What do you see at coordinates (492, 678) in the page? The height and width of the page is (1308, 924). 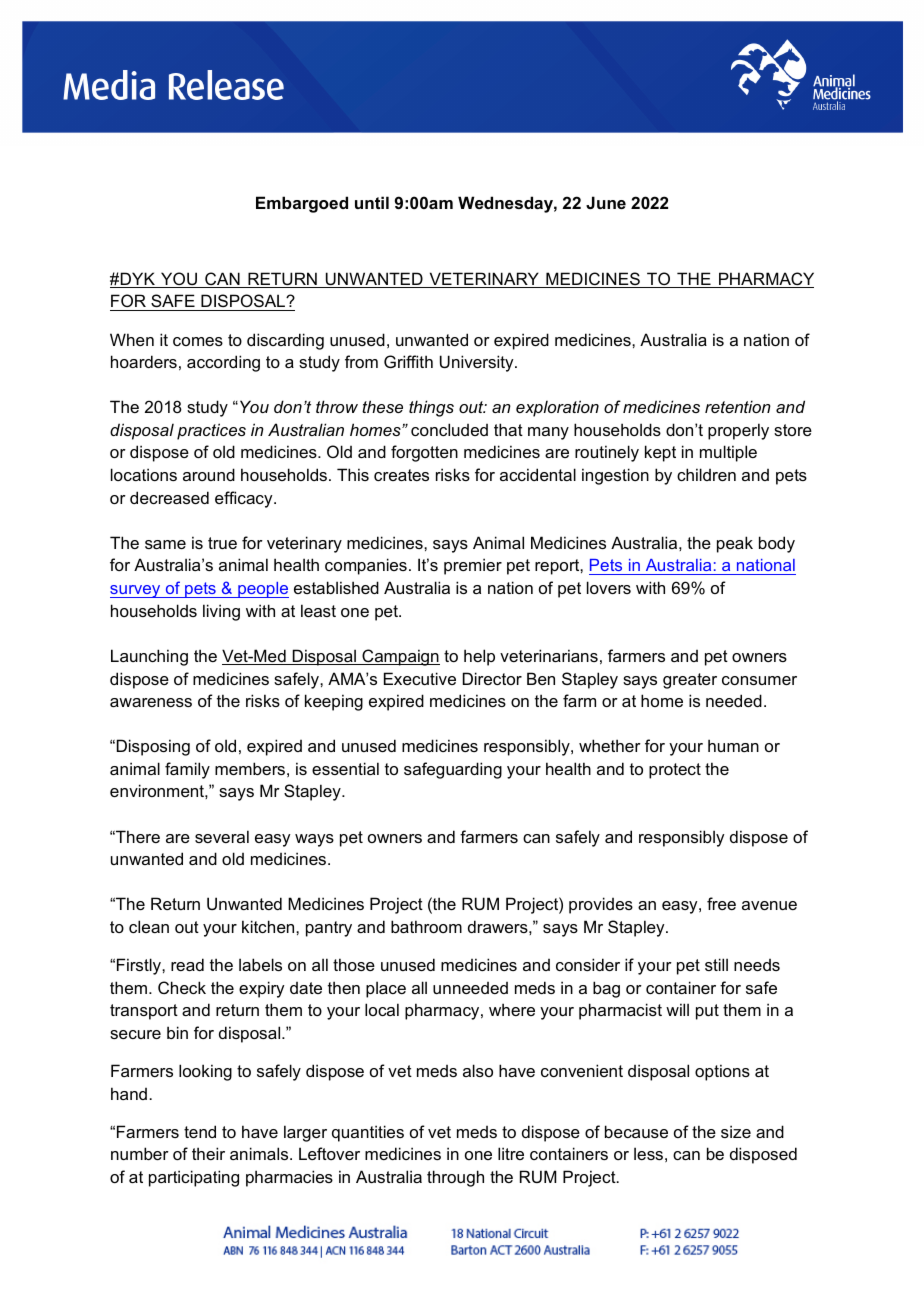 I see `Director` at bounding box center [492, 678].
